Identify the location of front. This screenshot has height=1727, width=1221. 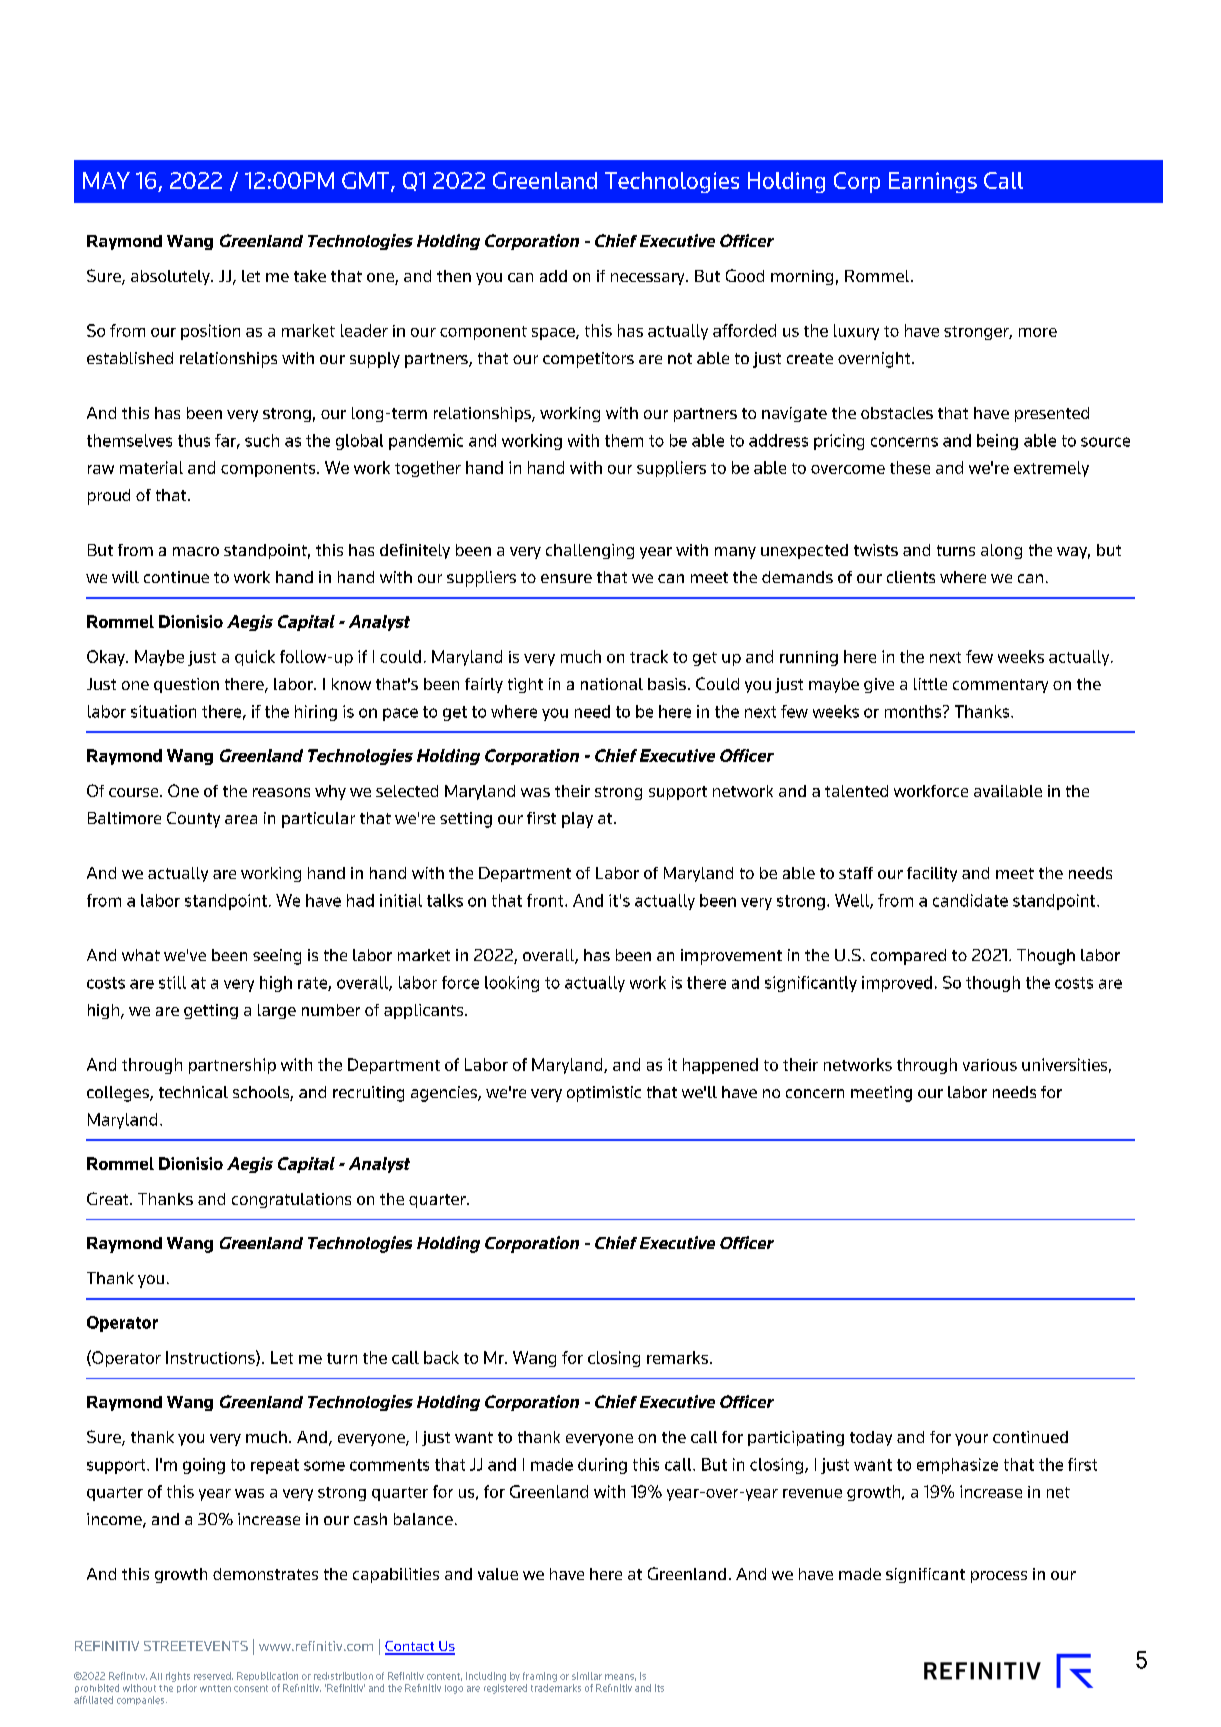
(546, 900).
